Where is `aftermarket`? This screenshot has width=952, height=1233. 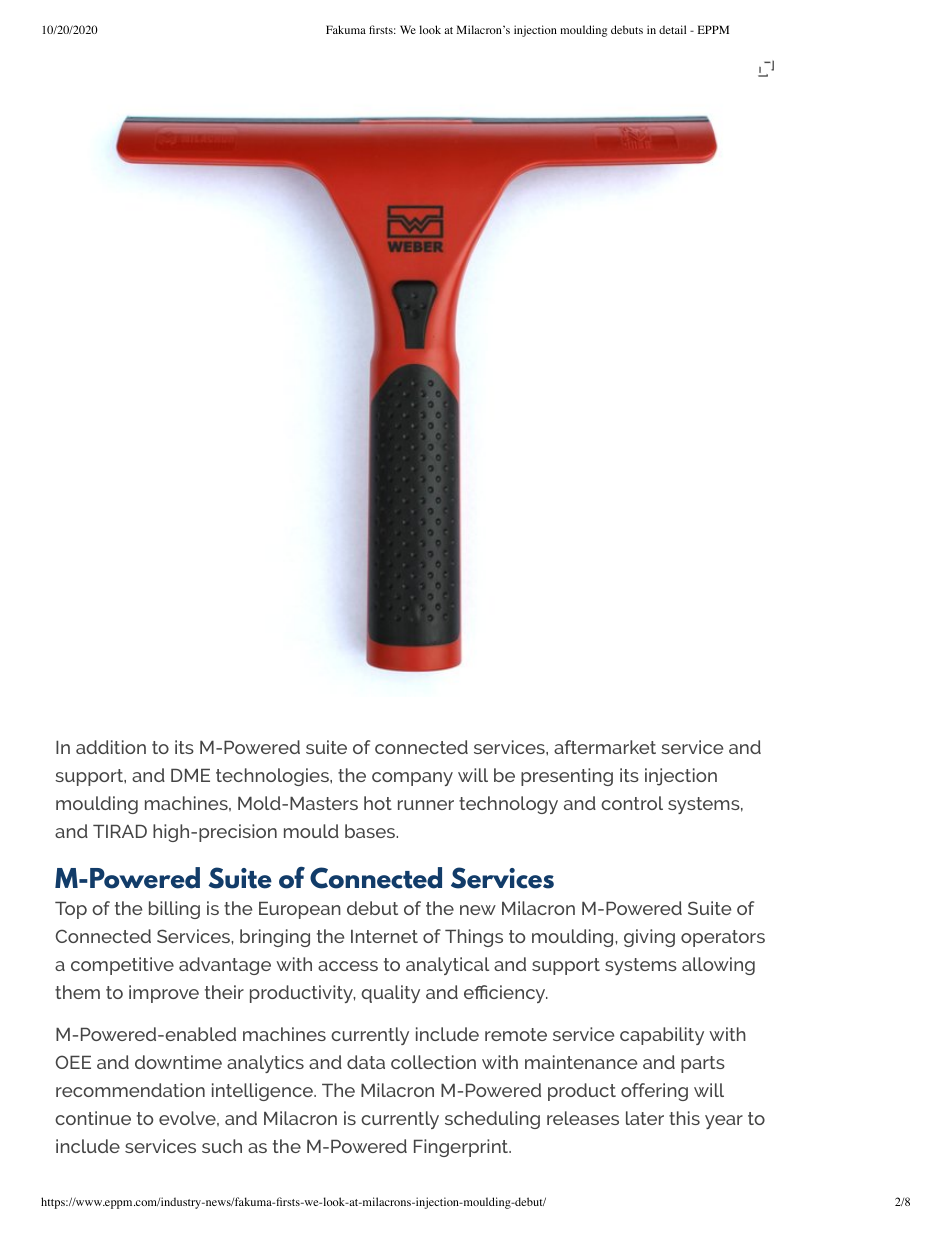
aftermarket is located at coordinates (605, 747).
